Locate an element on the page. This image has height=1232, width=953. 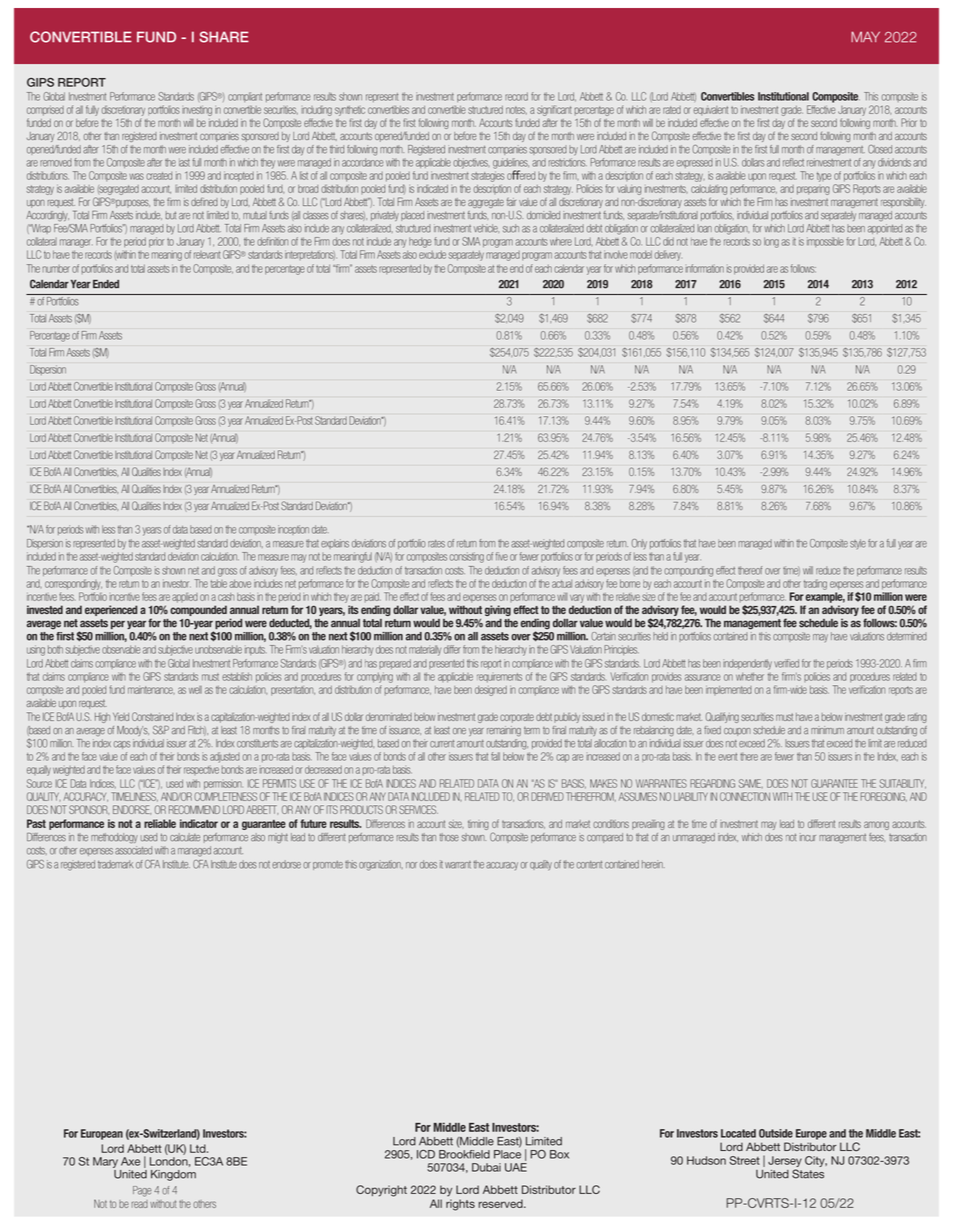
objectives is located at coordinates (471, 163).
